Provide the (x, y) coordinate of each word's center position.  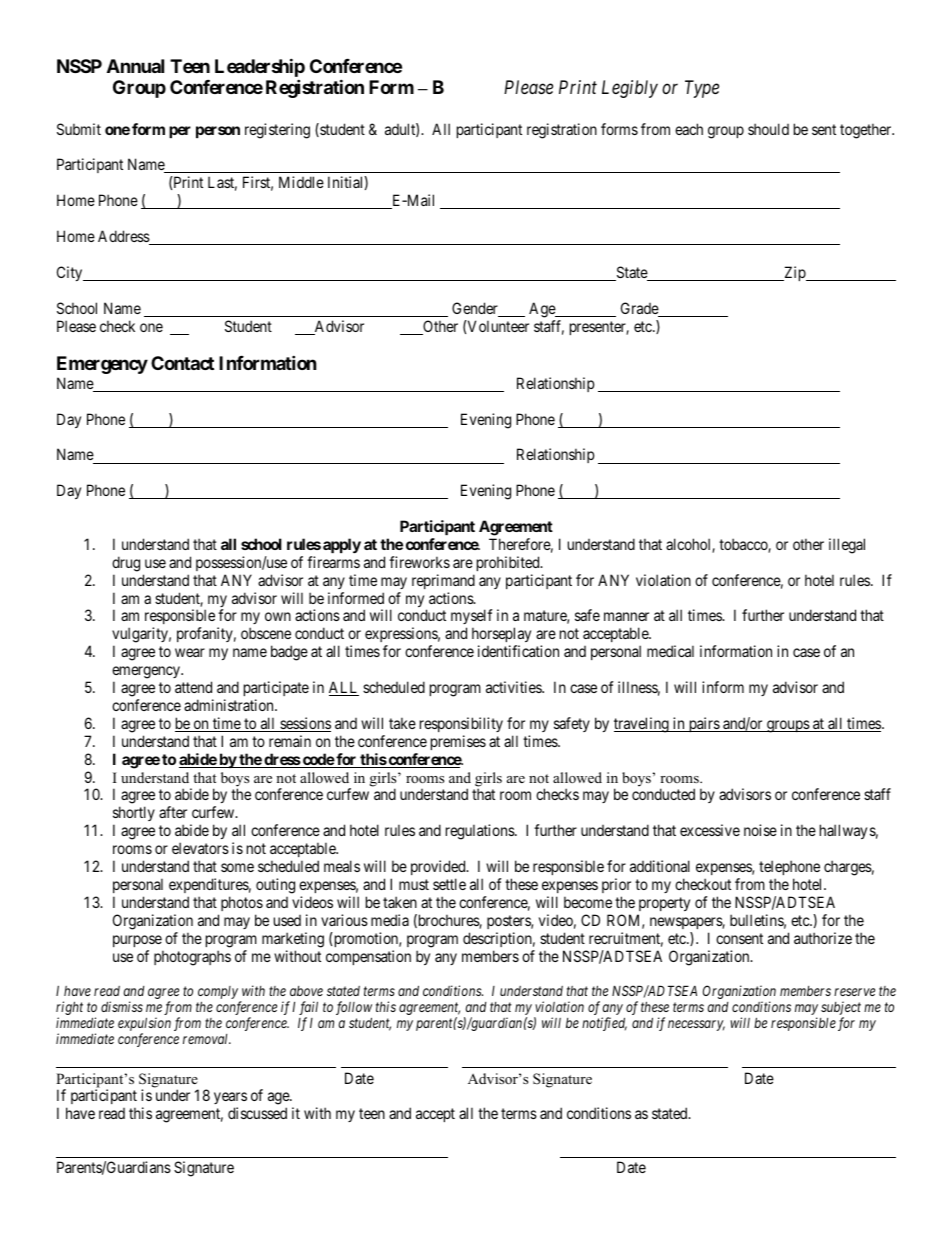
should (768, 129)
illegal (847, 546)
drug (126, 564)
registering (277, 131)
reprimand (443, 581)
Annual (135, 66)
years (230, 1100)
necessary (696, 1025)
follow (354, 1009)
